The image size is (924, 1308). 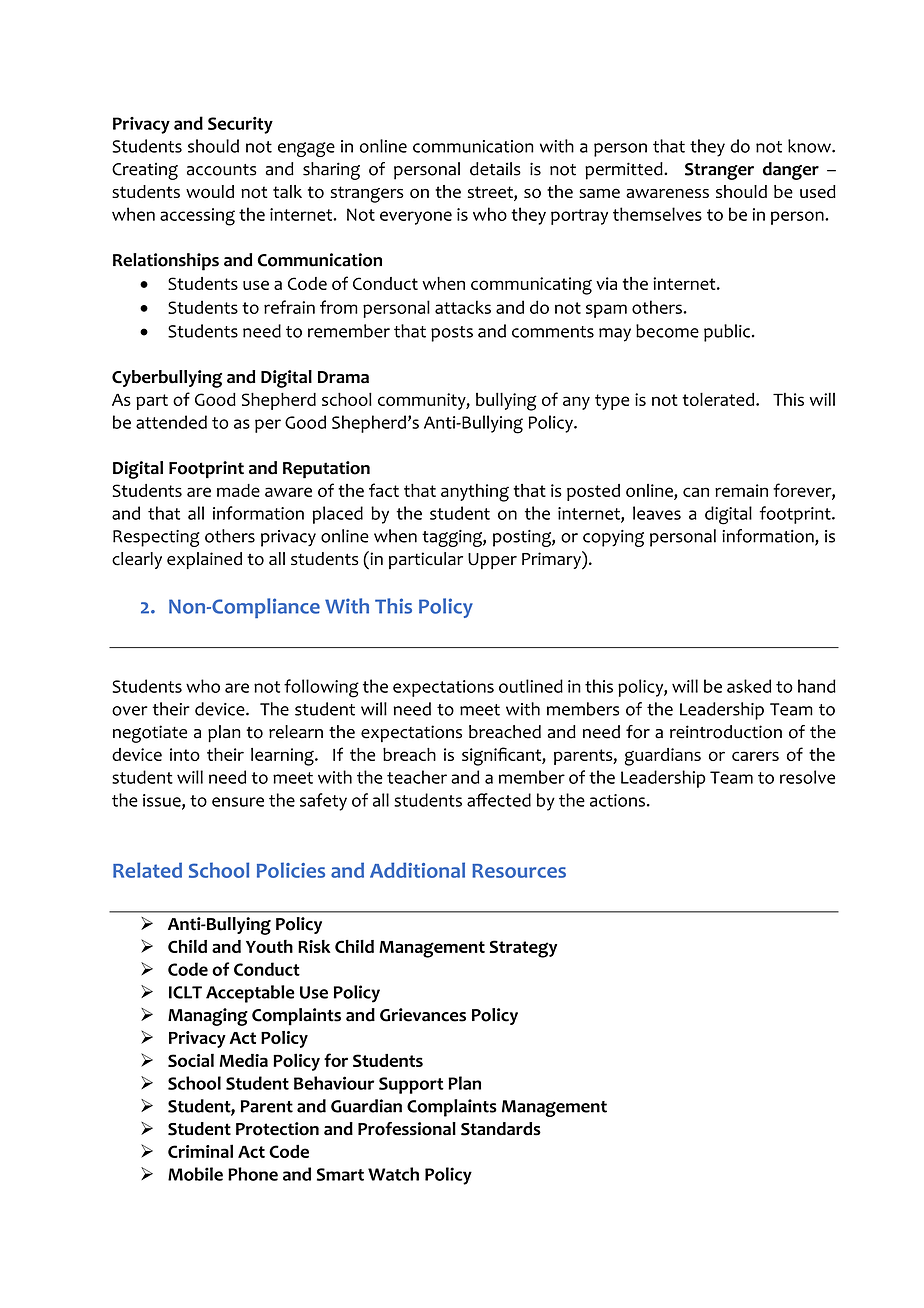 What do you see at coordinates (495, 169) in the screenshot?
I see `details` at bounding box center [495, 169].
